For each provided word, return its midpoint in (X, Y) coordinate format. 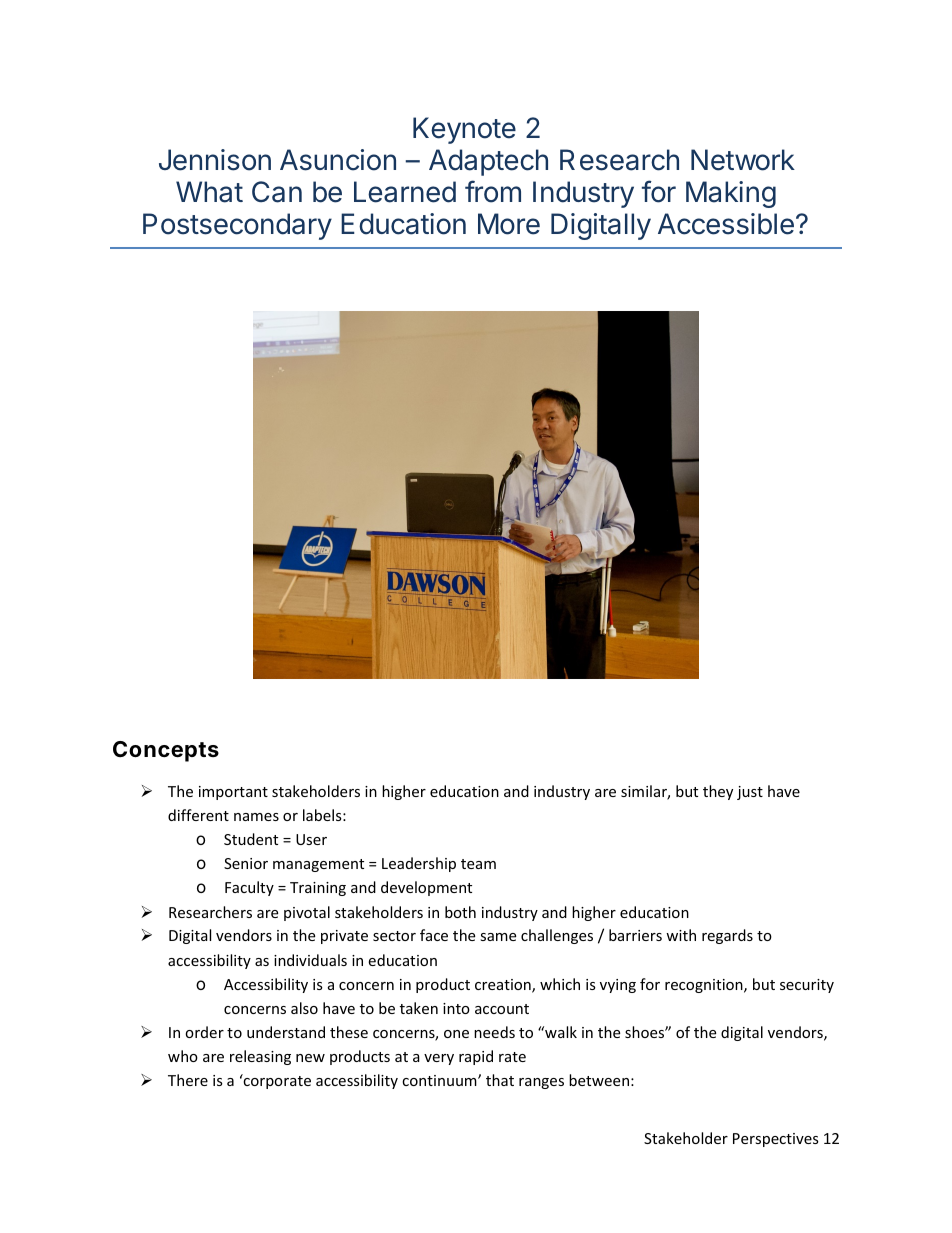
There (188, 1080)
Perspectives (776, 1140)
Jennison (215, 160)
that (500, 1080)
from (493, 191)
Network (743, 160)
